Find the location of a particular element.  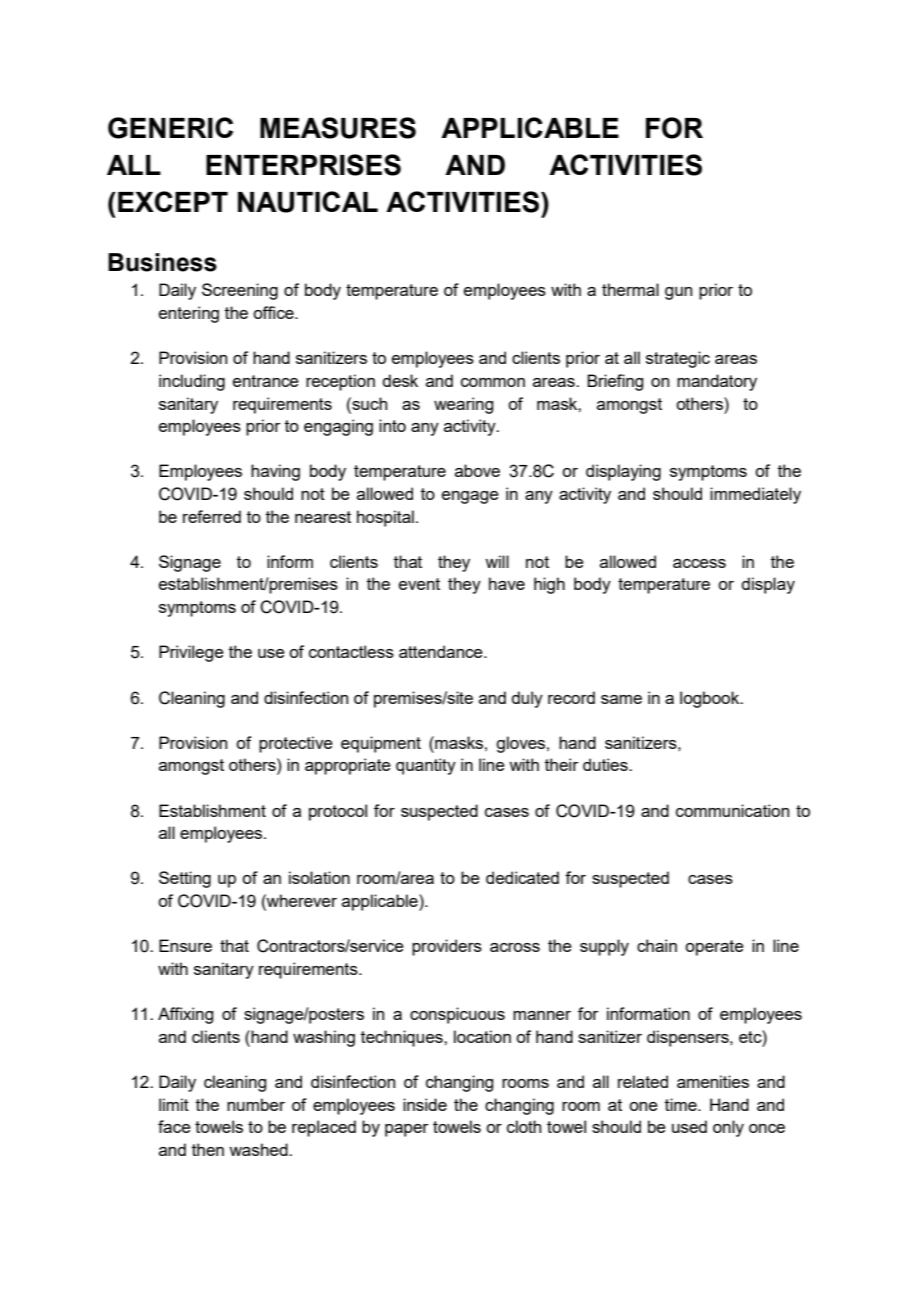

number is located at coordinates (256, 1104).
